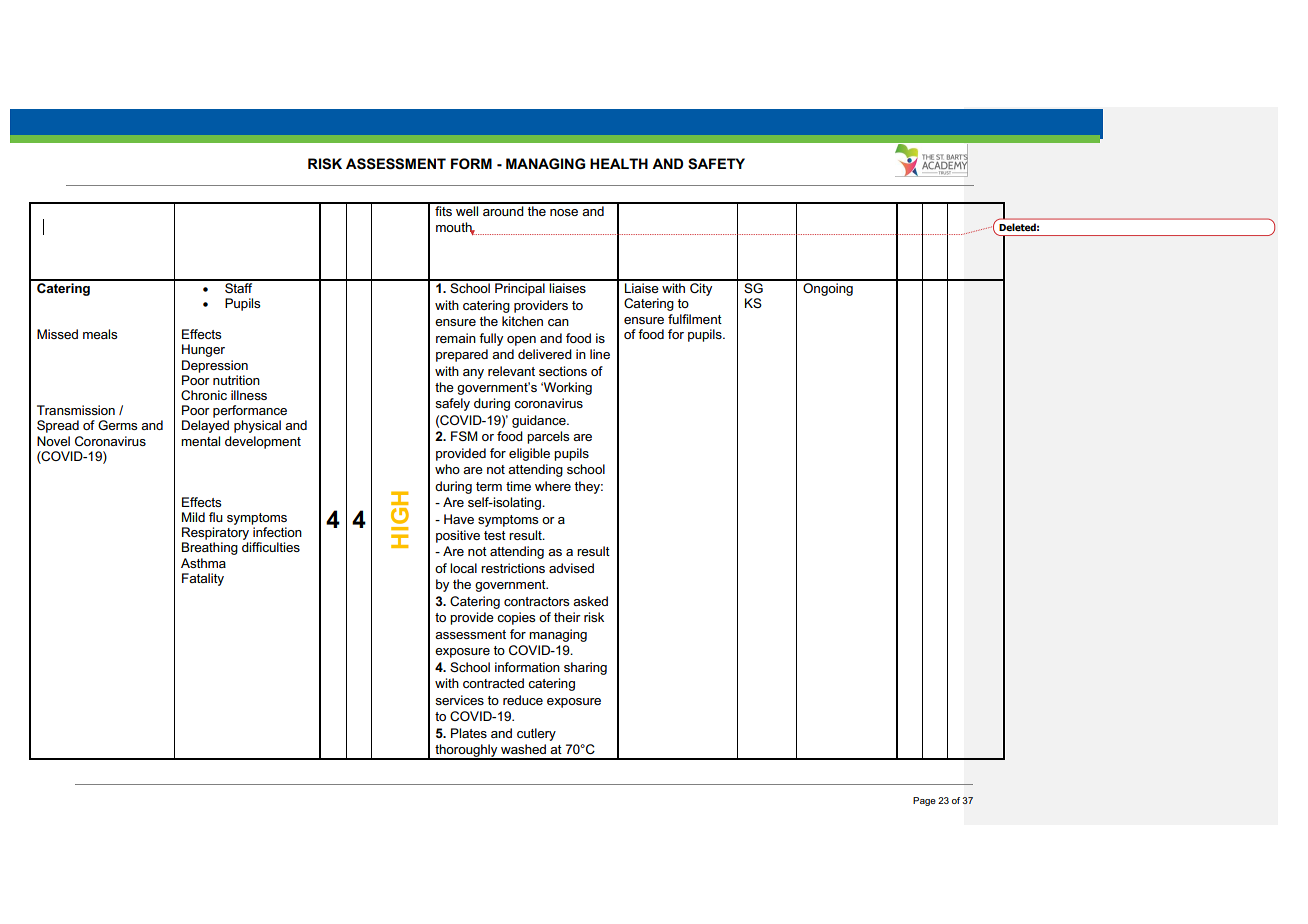  What do you see at coordinates (203, 579) in the screenshot?
I see `Fatality` at bounding box center [203, 579].
